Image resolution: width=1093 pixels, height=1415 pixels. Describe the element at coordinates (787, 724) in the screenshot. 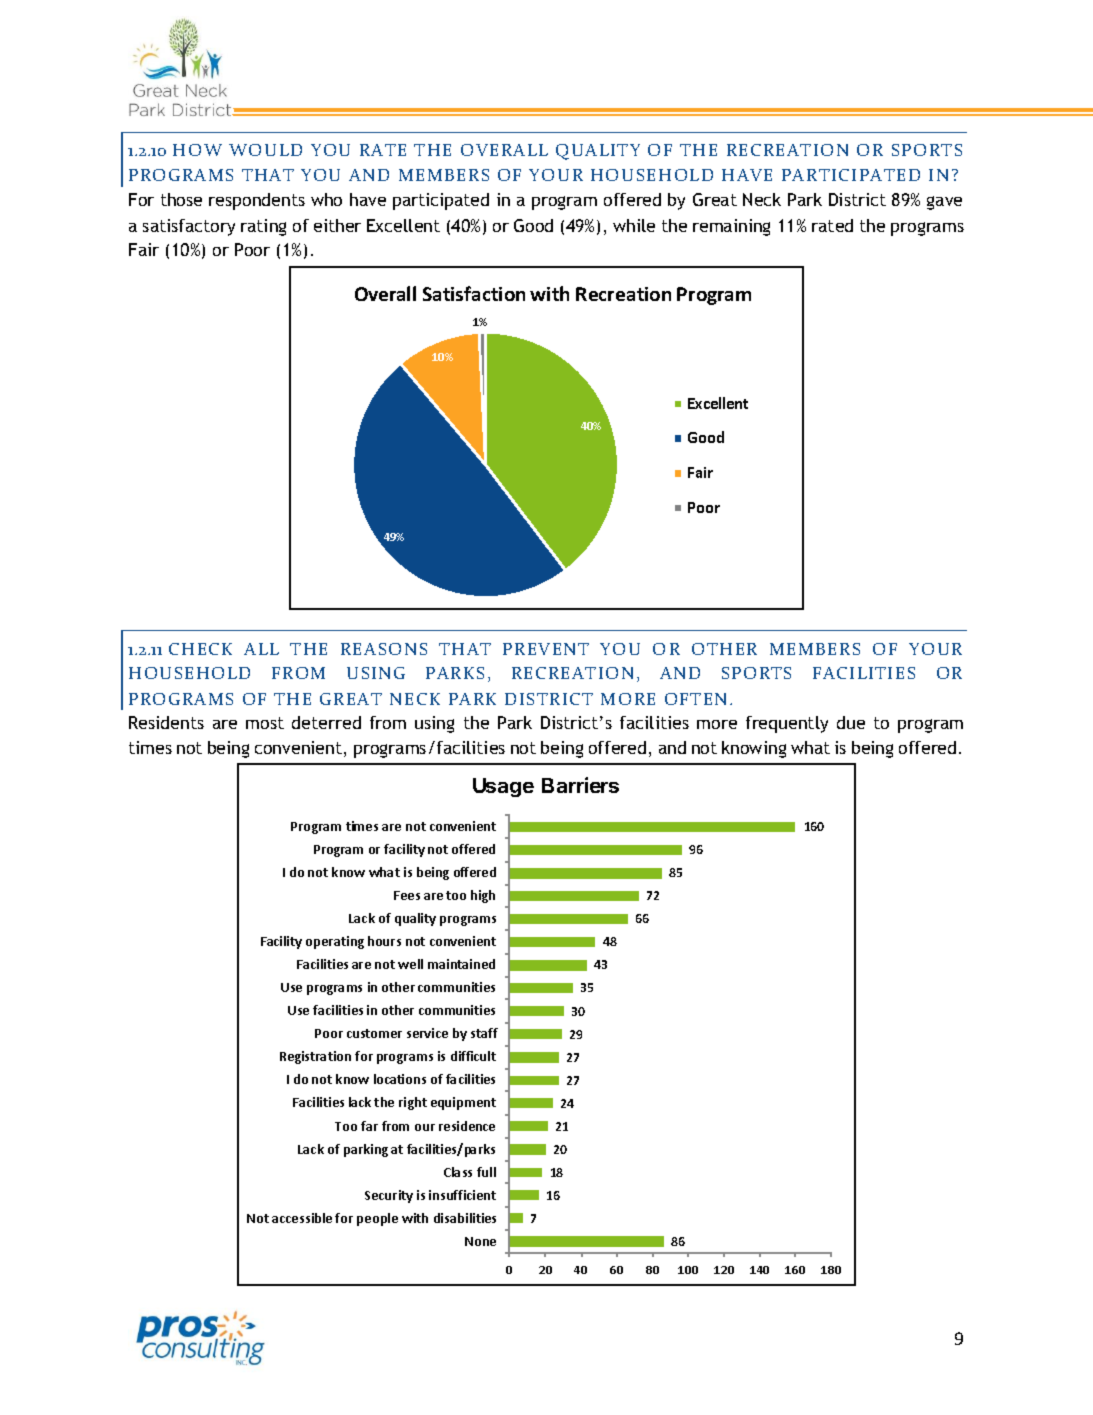

I see `frequently` at that location.
